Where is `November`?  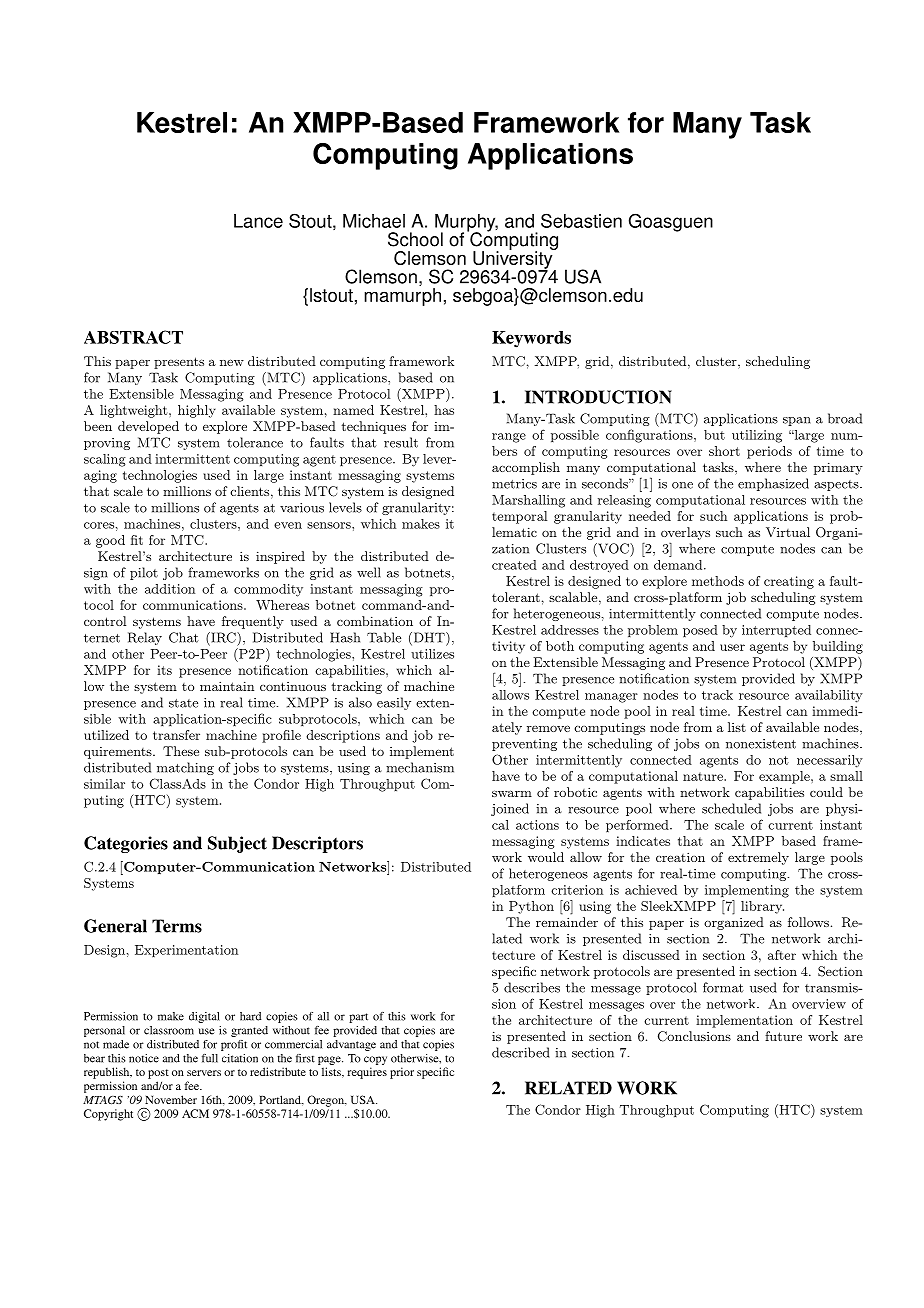
November is located at coordinates (171, 1099).
